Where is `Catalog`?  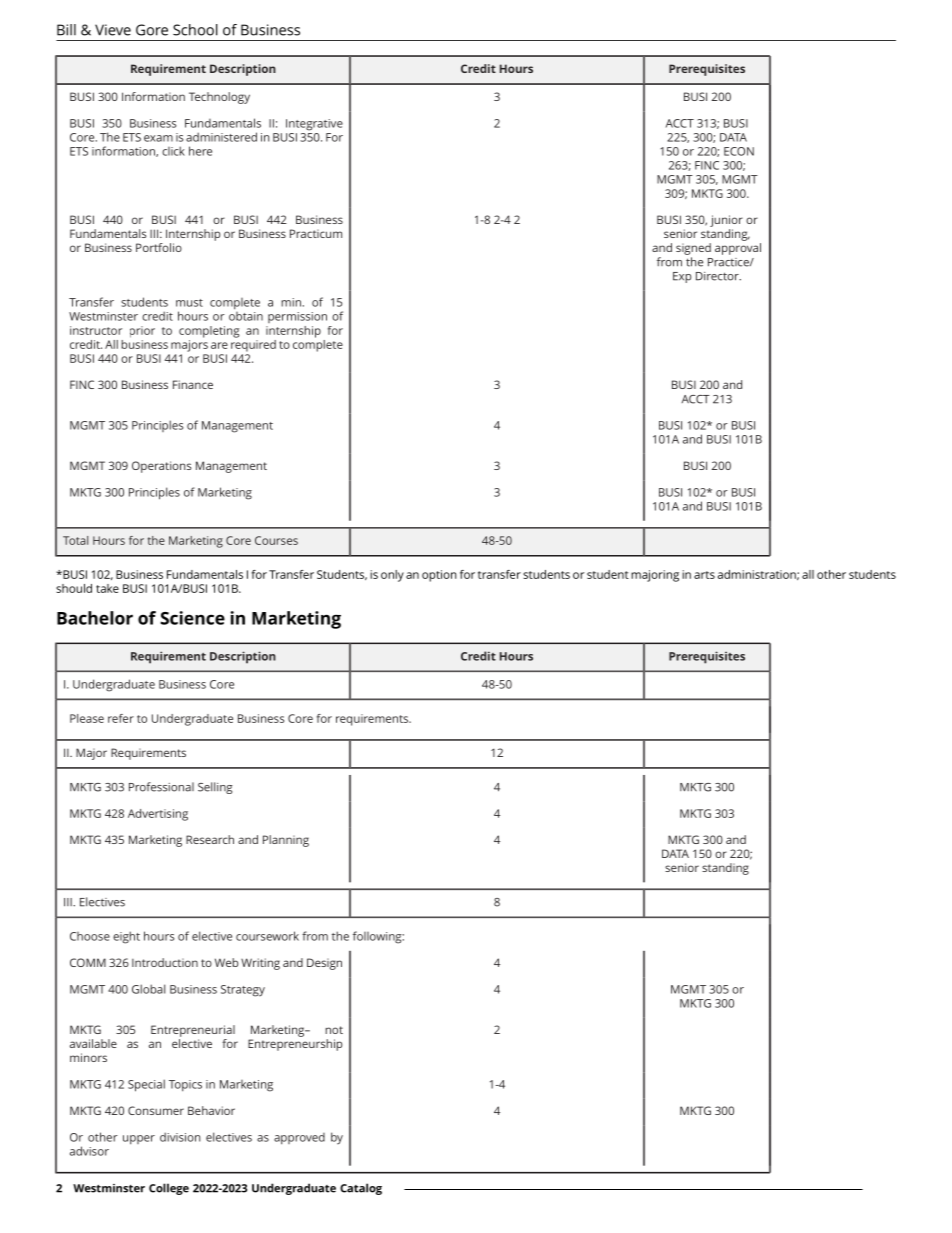 Catalog is located at coordinates (361, 1189).
